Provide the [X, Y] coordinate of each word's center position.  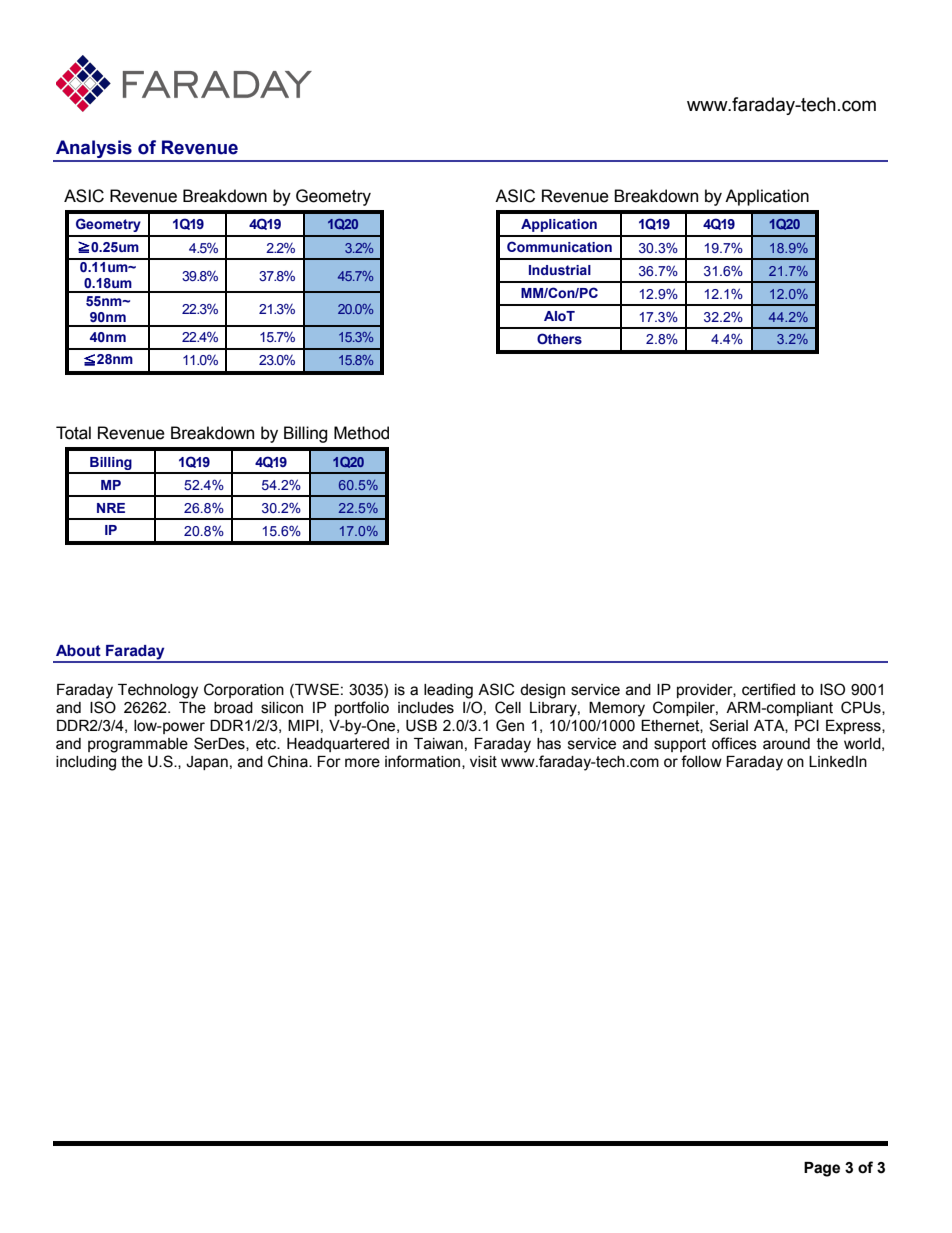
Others [559, 338]
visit [483, 762]
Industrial [560, 270]
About [78, 651]
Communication [559, 246]
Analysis [94, 150]
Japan [207, 763]
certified [768, 689]
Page [822, 1169]
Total [73, 433]
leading [448, 691]
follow [701, 761]
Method [361, 433]
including [86, 763]
